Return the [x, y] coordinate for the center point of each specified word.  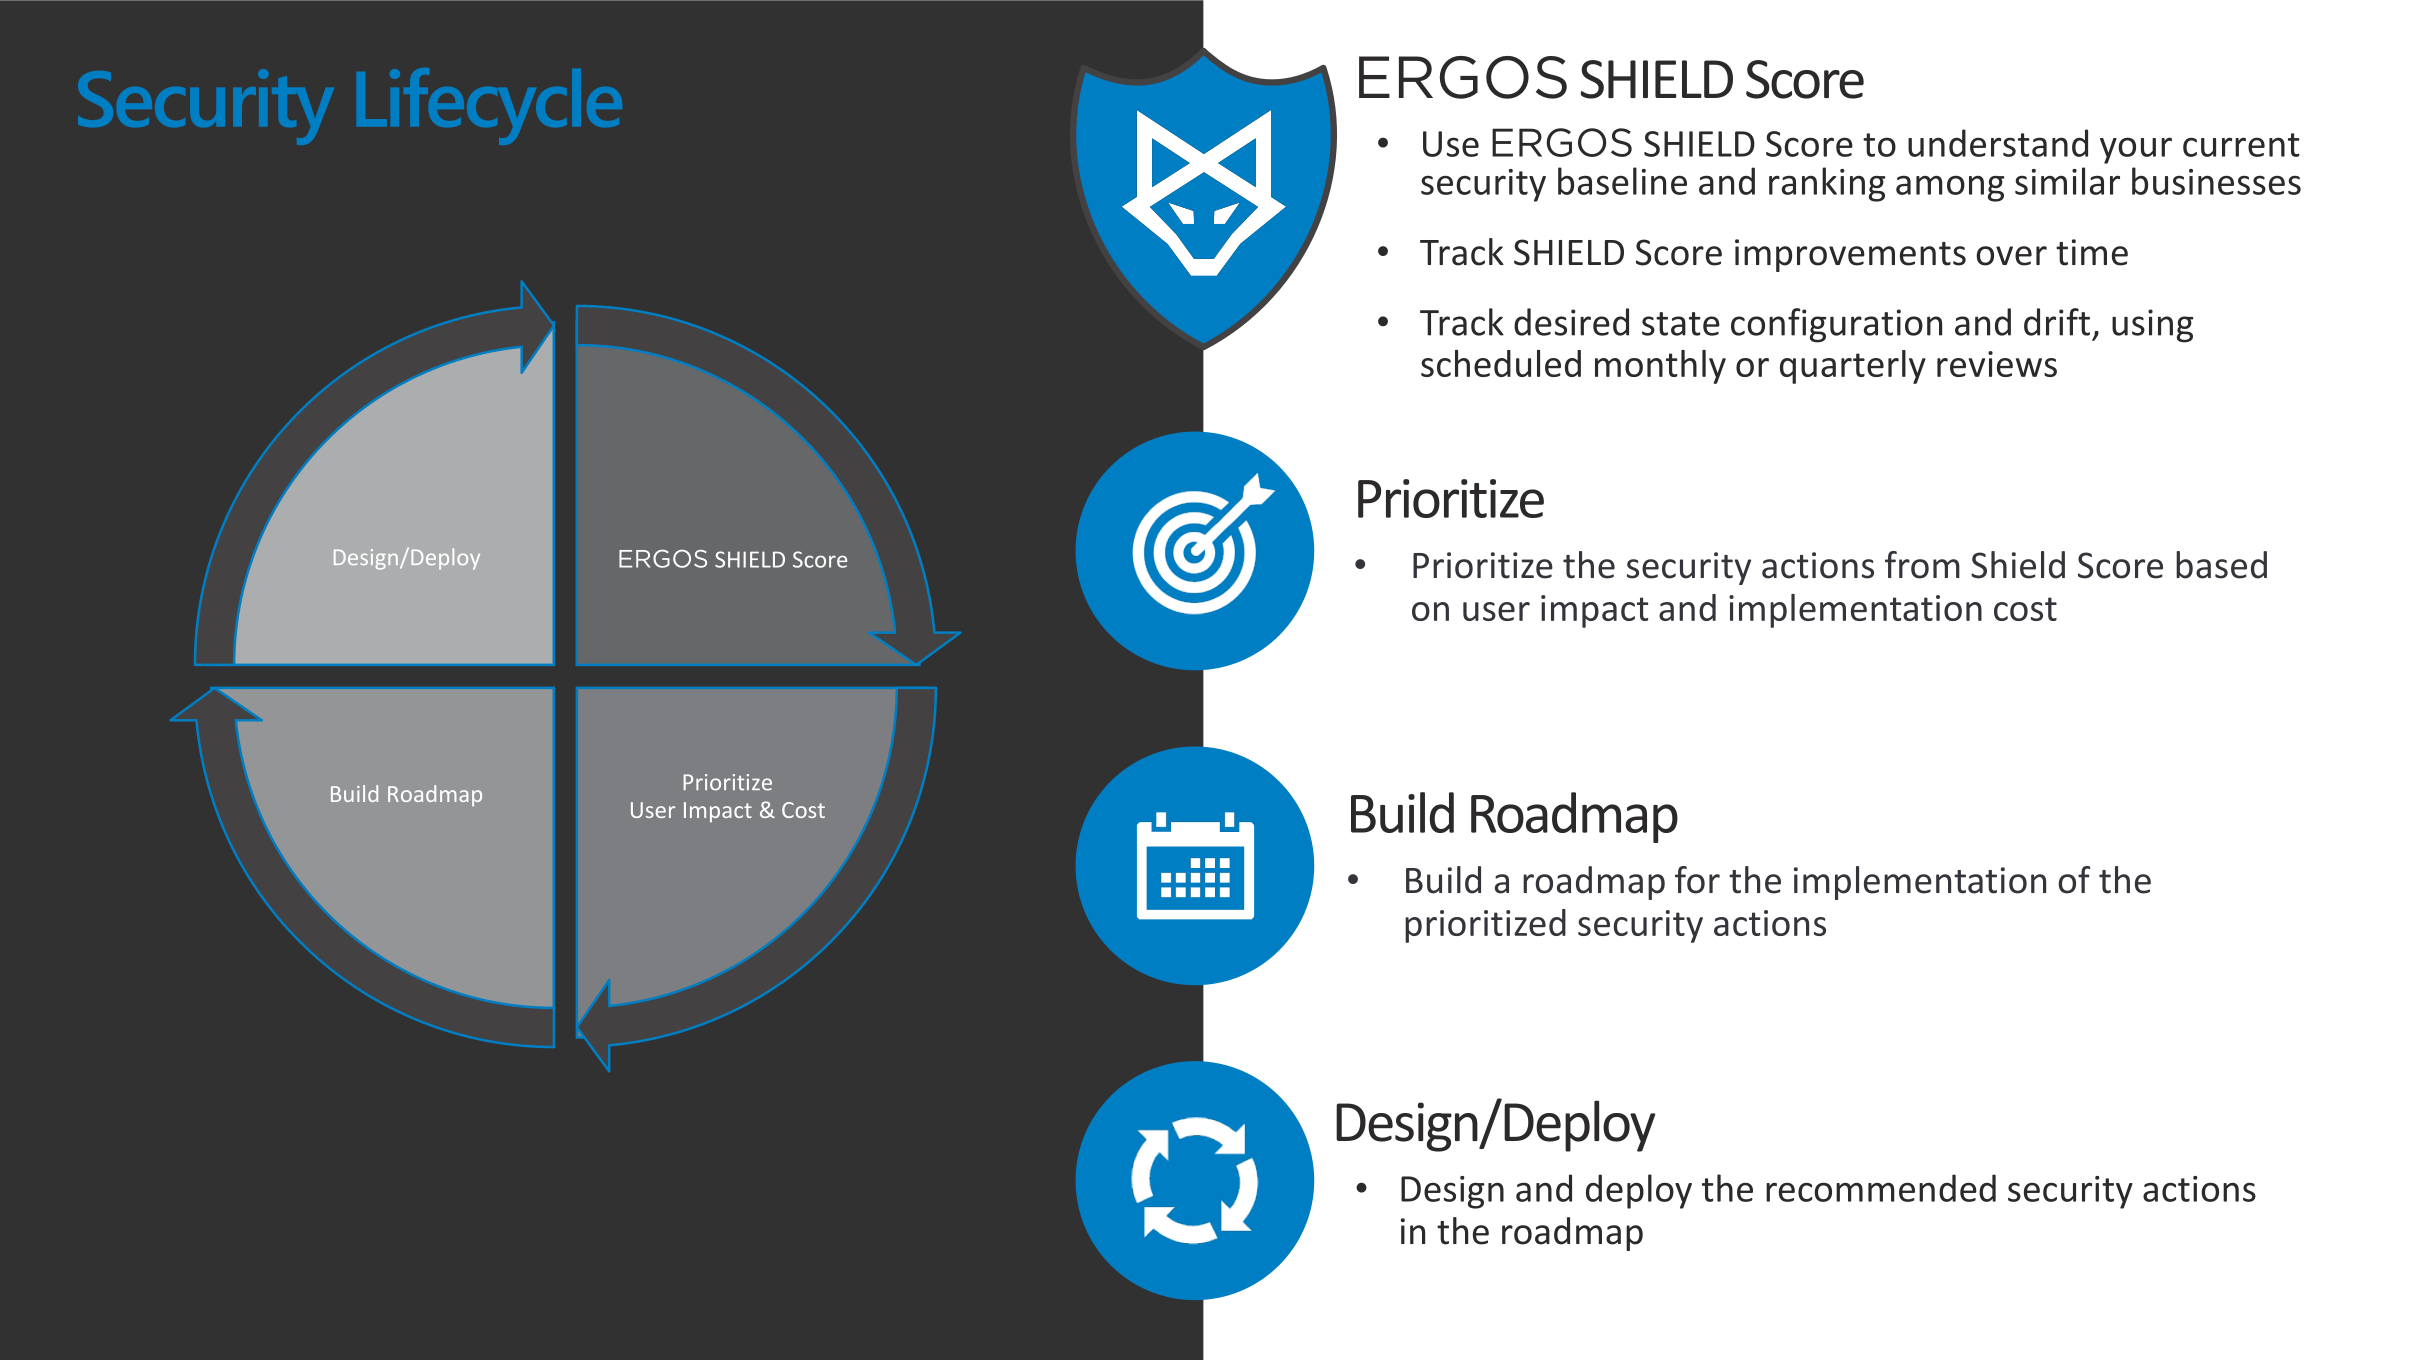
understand [1998, 143]
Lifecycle [489, 106]
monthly [1660, 367]
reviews [1997, 364]
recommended [1881, 1188]
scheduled [1501, 363]
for [1697, 880]
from [1922, 565]
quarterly [1853, 367]
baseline [1622, 181]
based [2221, 565]
